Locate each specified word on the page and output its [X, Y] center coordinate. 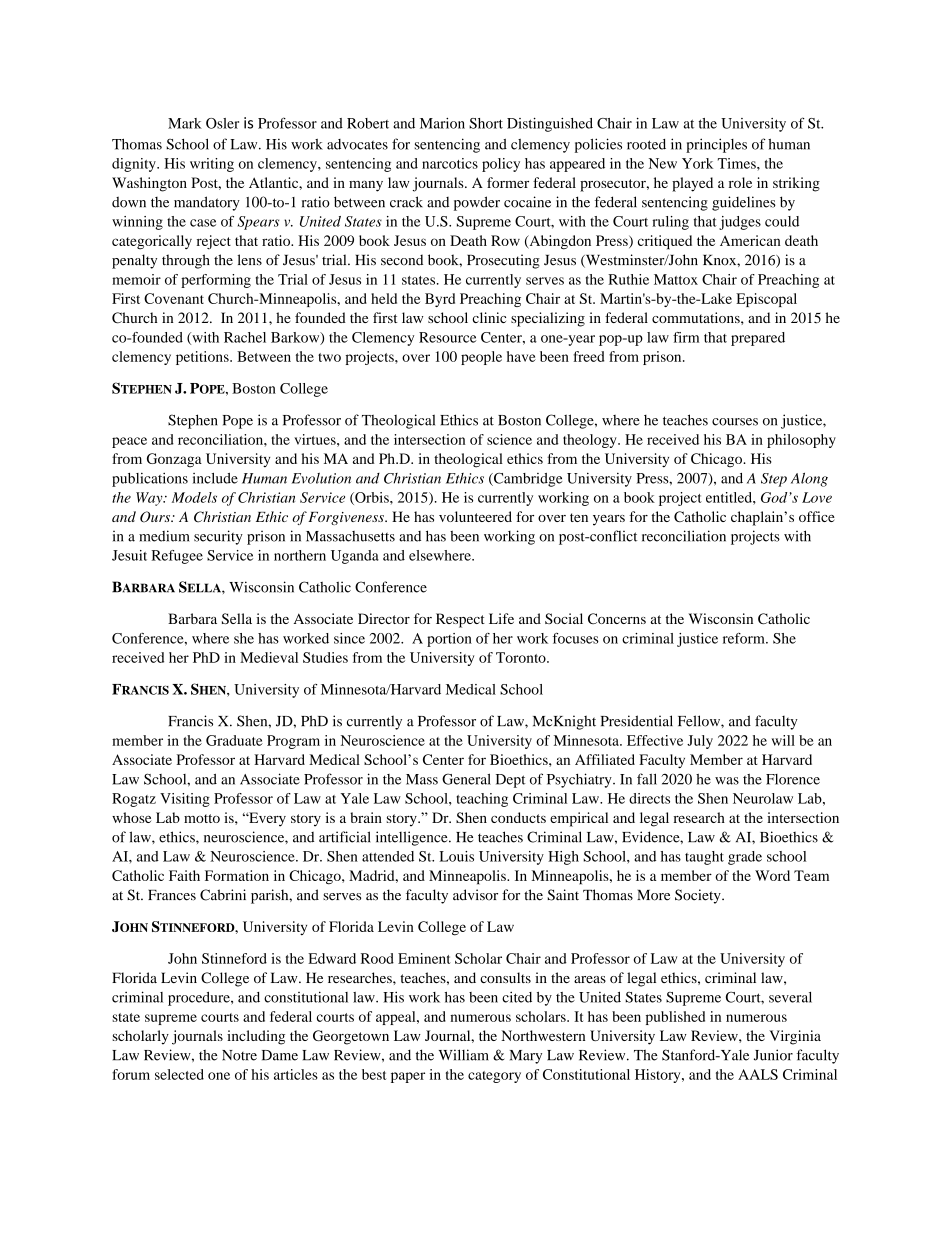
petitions [203, 358]
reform [745, 638]
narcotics [450, 163]
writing [212, 165]
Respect [460, 620]
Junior [773, 1055]
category [494, 1077]
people [481, 358]
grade [745, 858]
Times [738, 163]
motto [202, 818]
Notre [239, 1055]
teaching [482, 800]
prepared [758, 339]
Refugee [177, 557]
